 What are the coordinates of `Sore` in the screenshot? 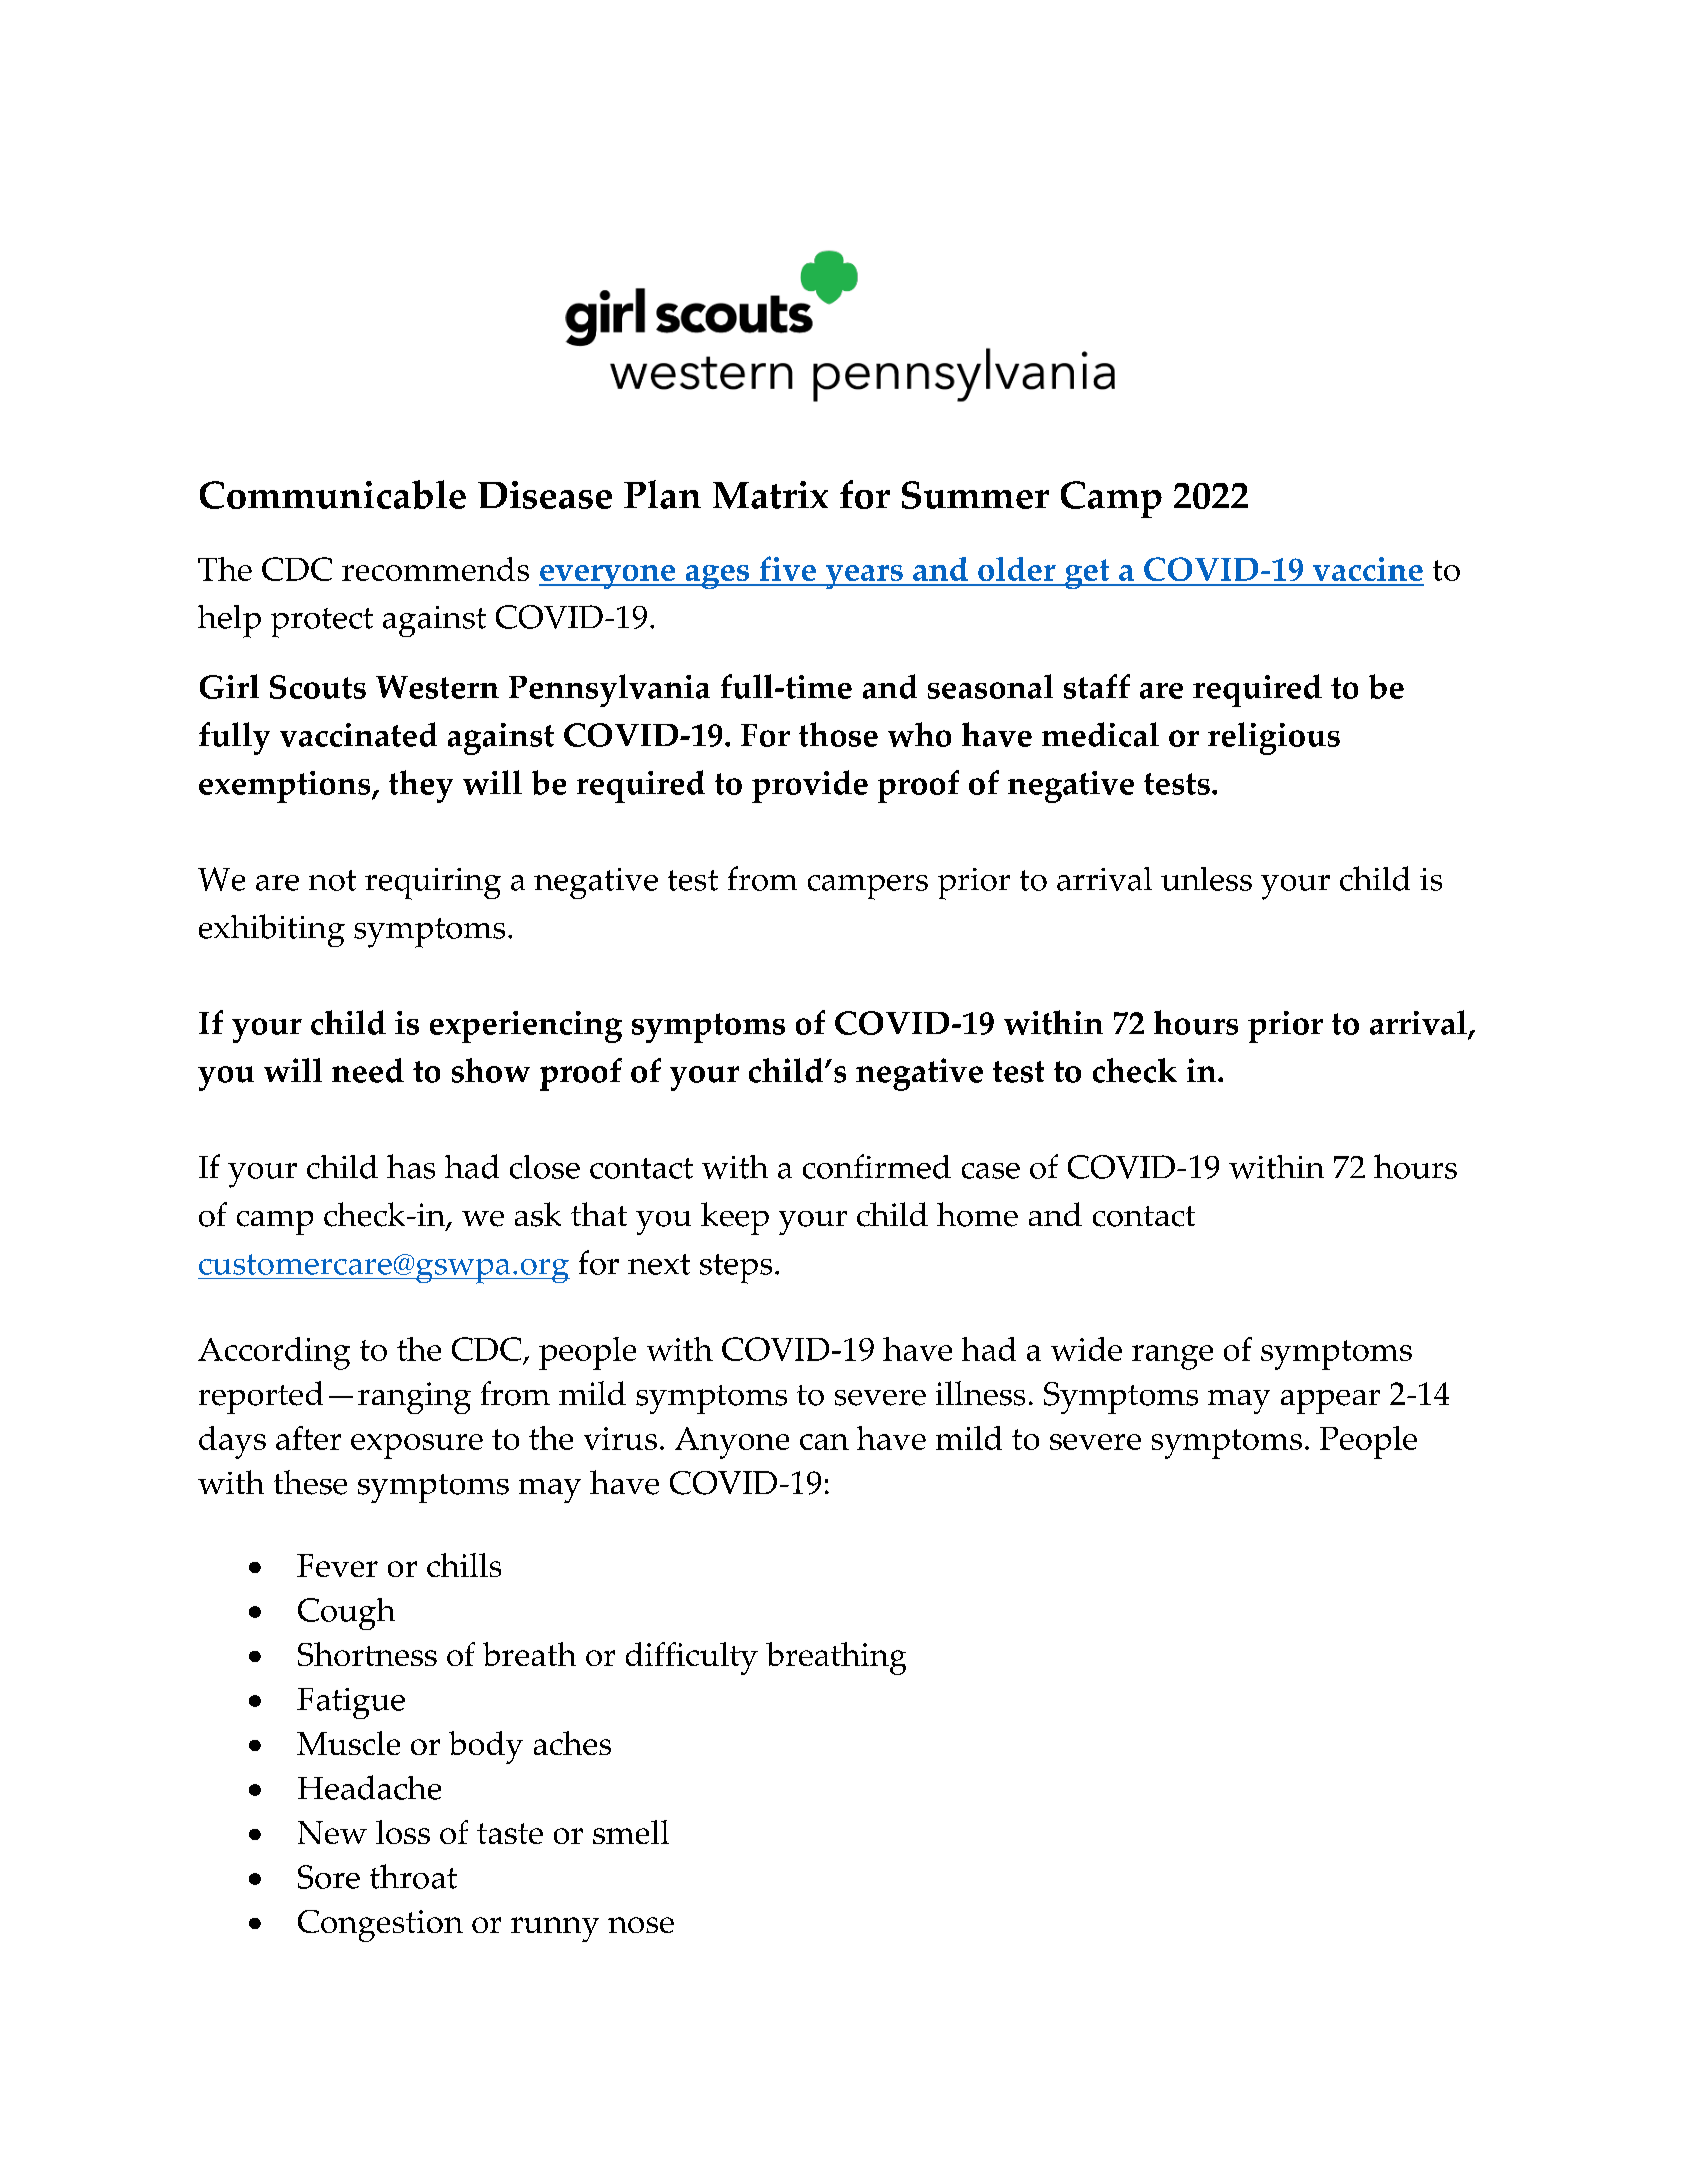 It's located at (329, 1877).
